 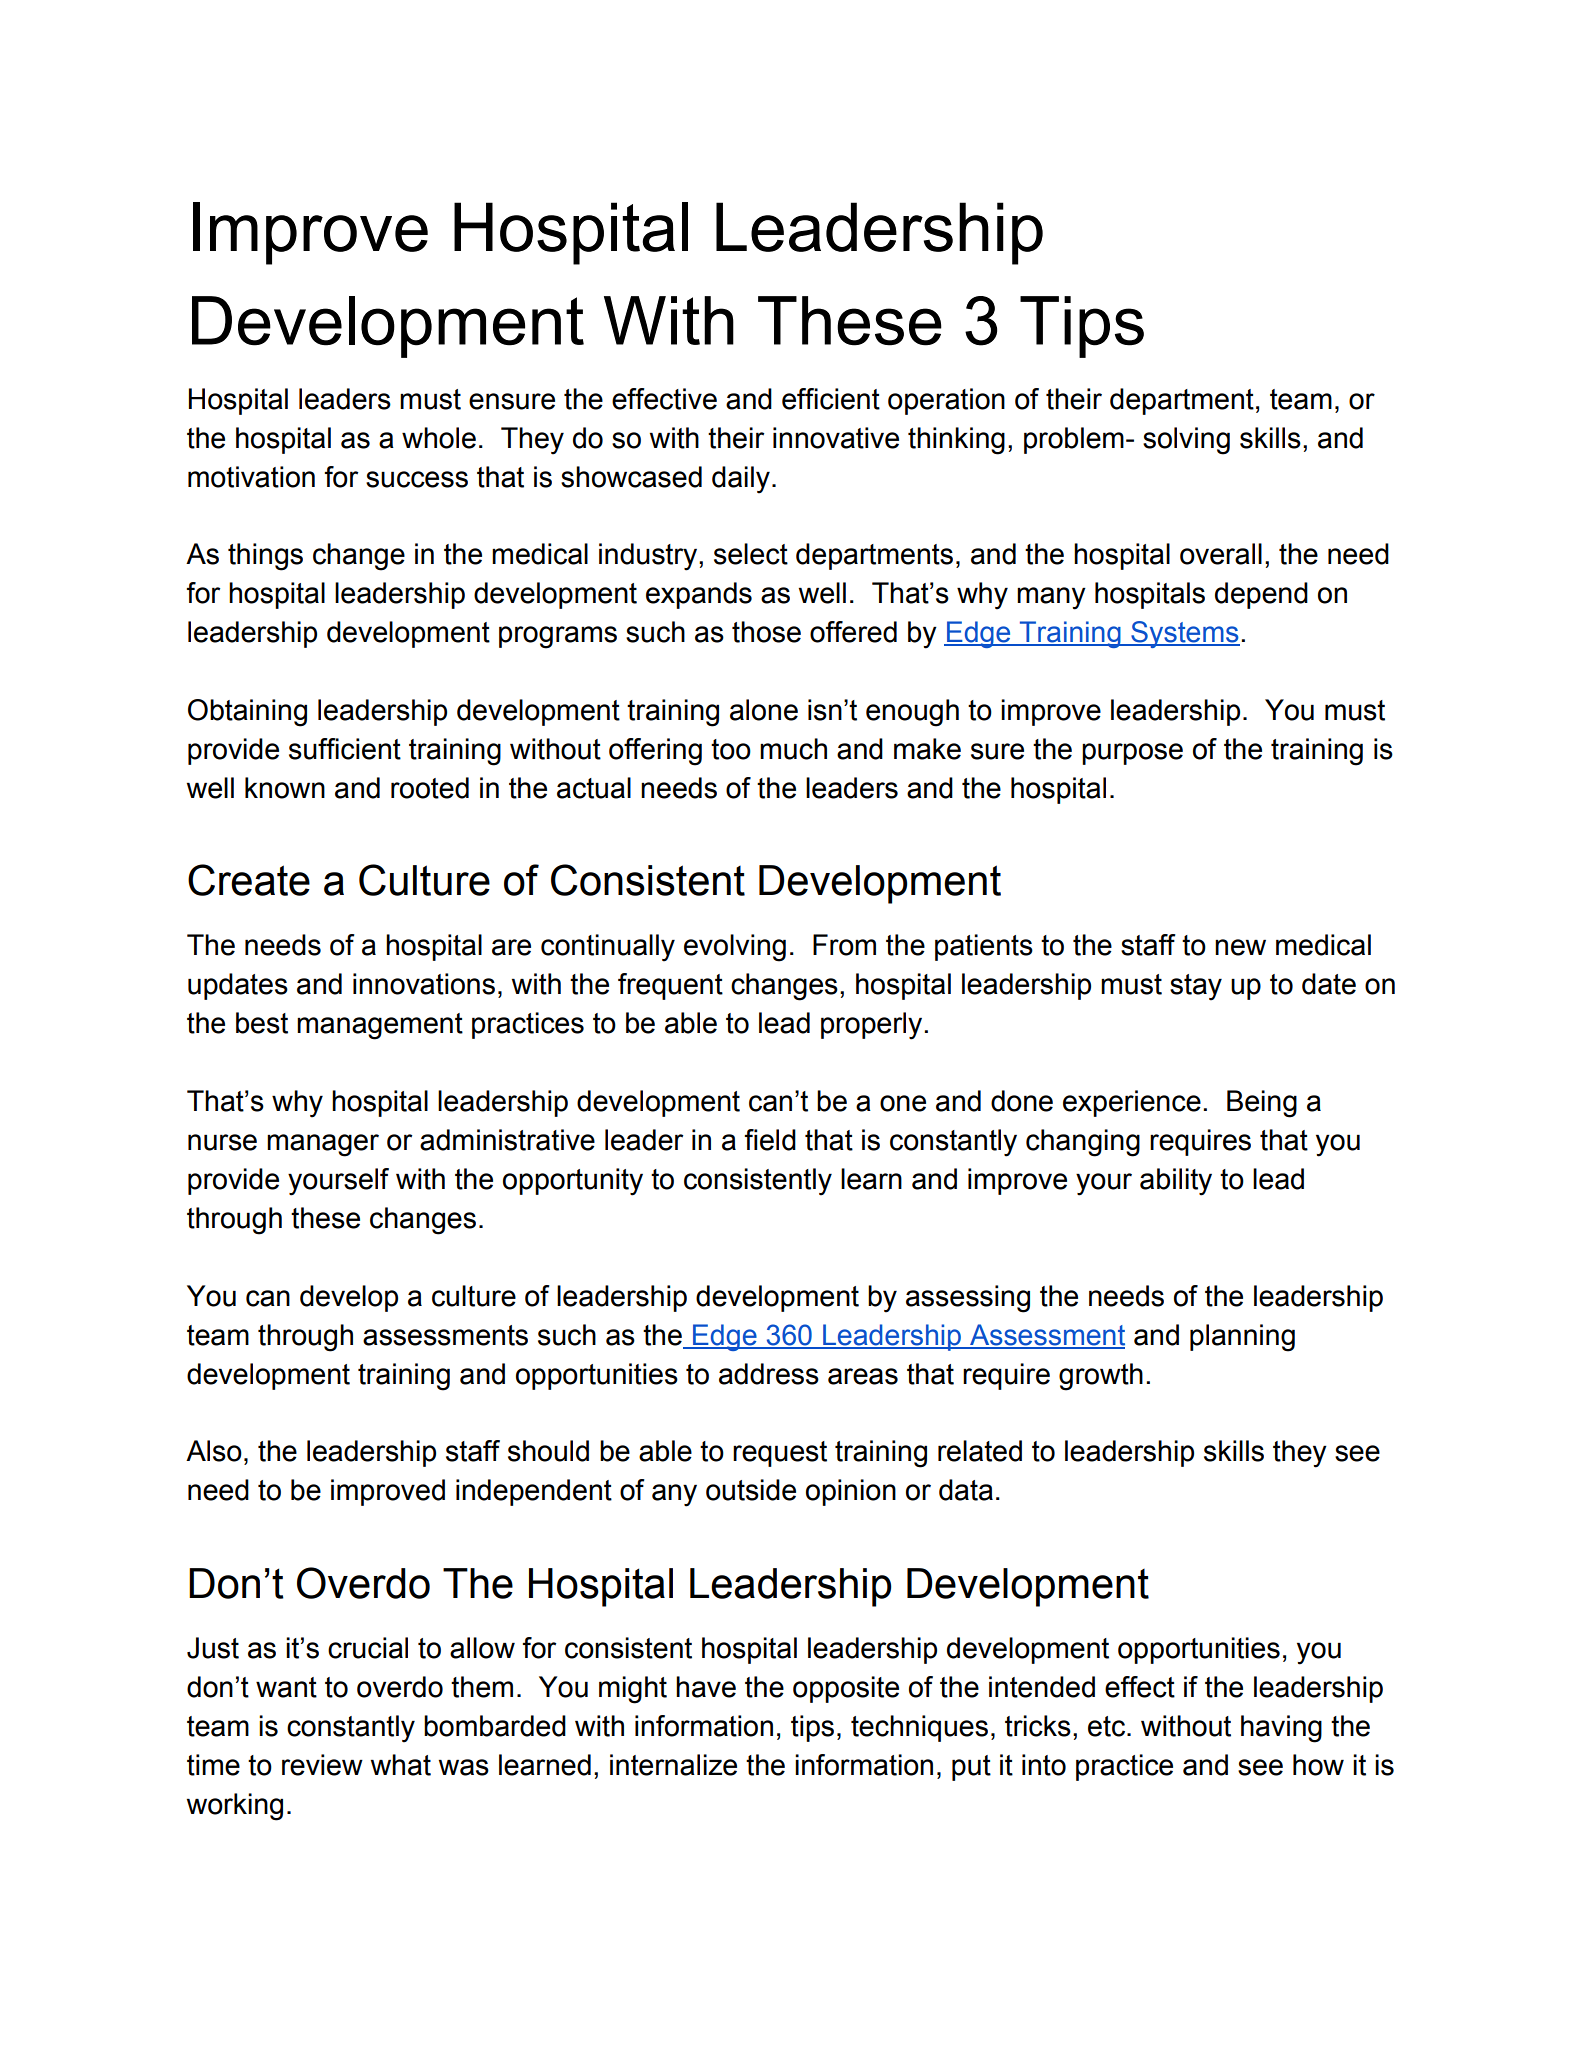 What do you see at coordinates (322, 1765) in the page?
I see `review` at bounding box center [322, 1765].
